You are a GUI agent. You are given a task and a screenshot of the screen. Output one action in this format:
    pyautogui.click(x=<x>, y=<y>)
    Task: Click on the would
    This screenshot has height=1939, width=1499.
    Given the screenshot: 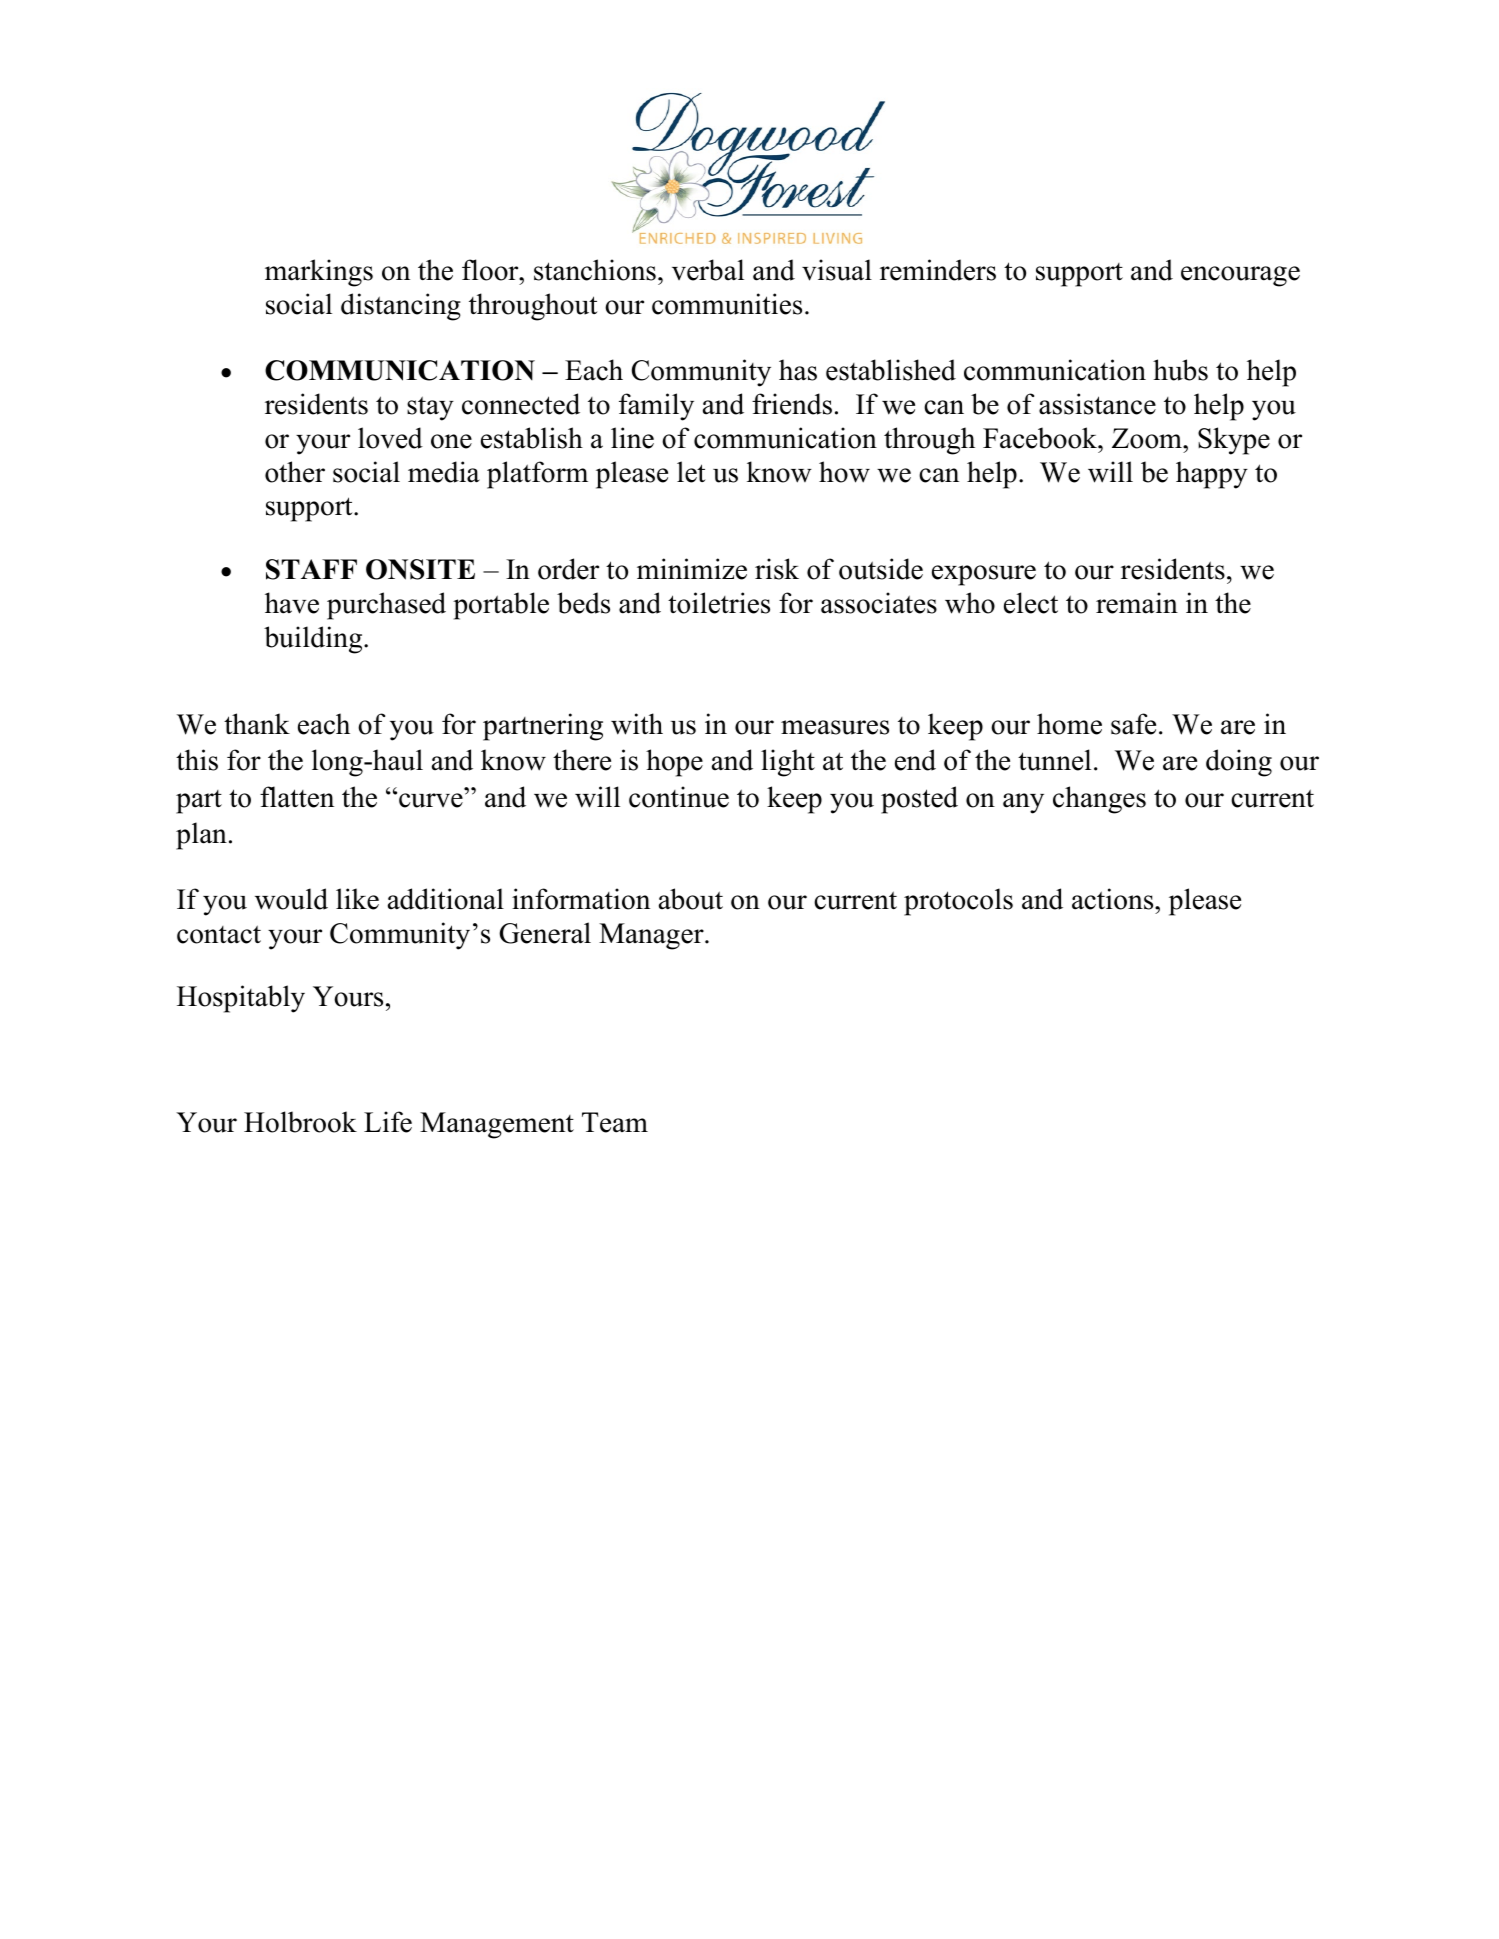 What is the action you would take?
    pyautogui.click(x=291, y=899)
